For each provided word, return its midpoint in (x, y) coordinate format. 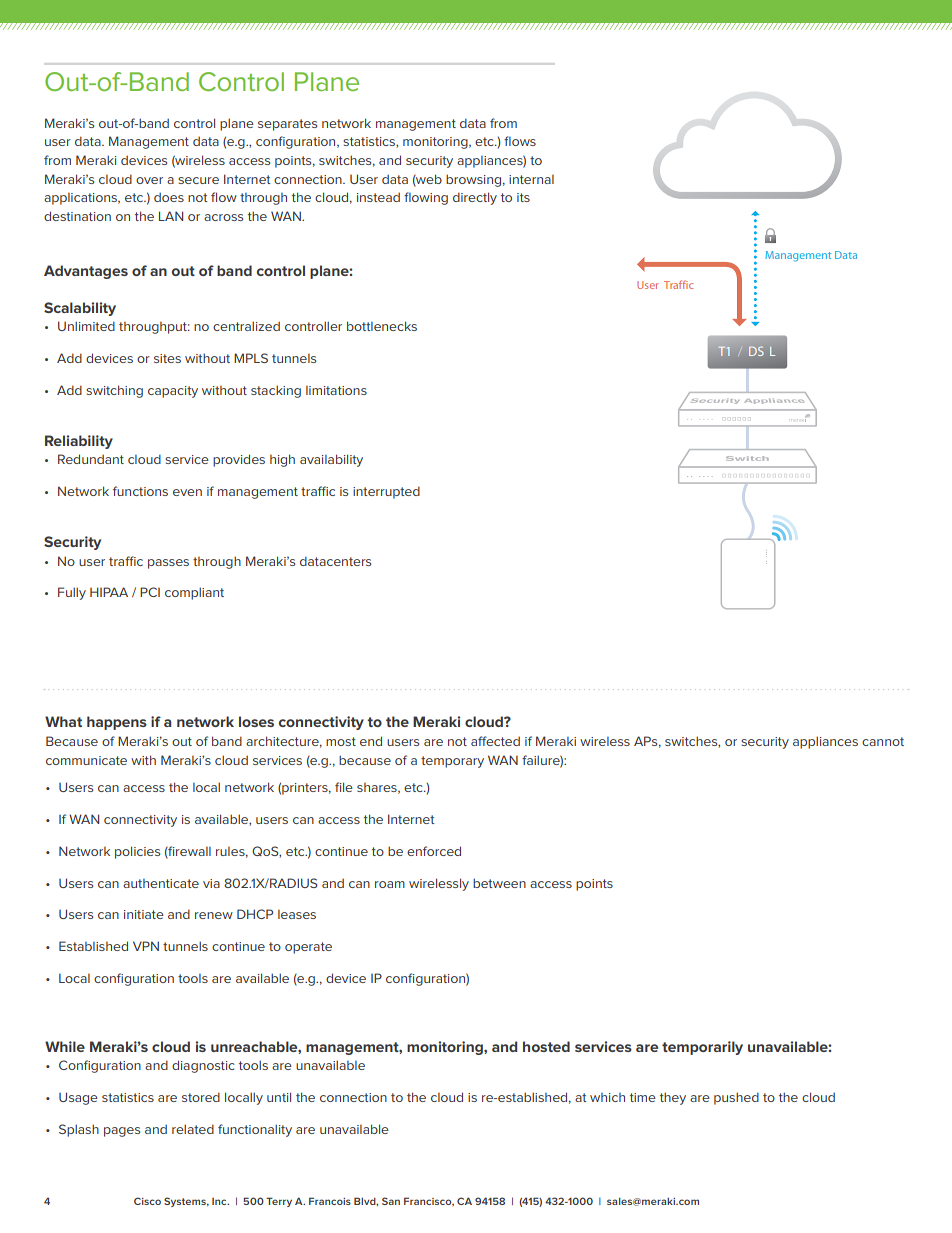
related (193, 1129)
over (149, 180)
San (391, 1201)
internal (531, 179)
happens (117, 723)
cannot (883, 741)
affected (495, 741)
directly (475, 198)
